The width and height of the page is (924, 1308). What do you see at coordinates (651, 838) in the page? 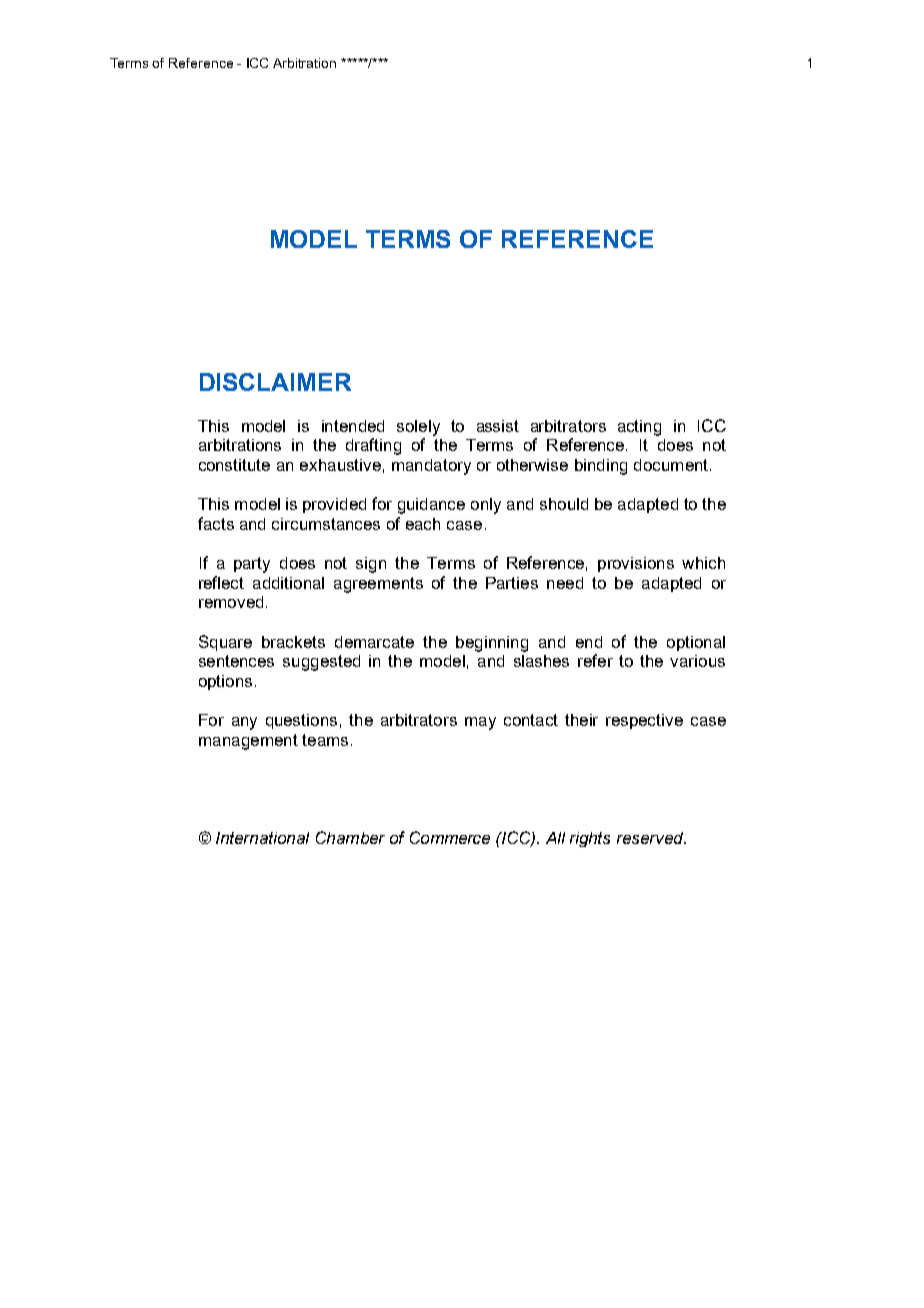
I see `reserved` at bounding box center [651, 838].
